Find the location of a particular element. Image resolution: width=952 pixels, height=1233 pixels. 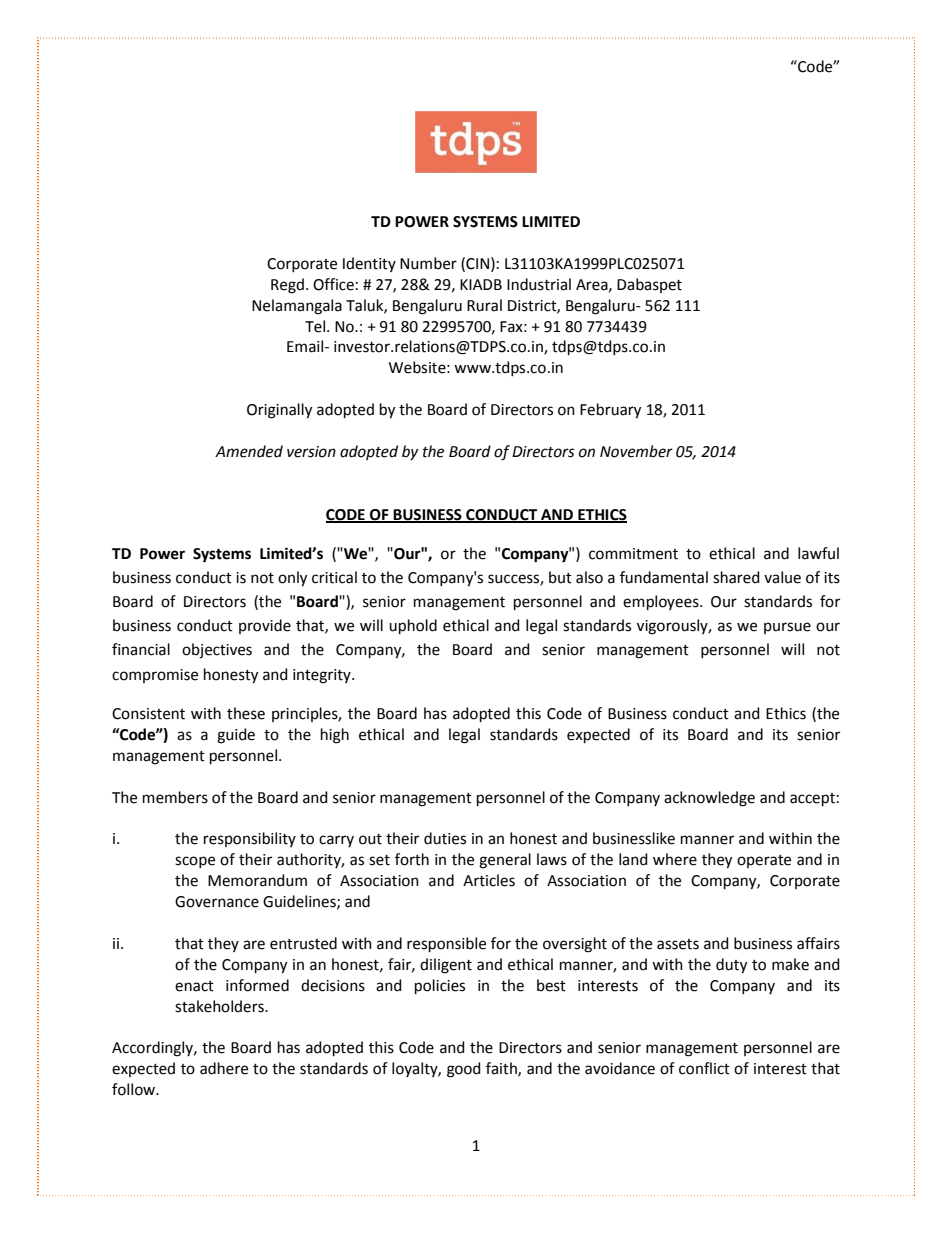

duties is located at coordinates (445, 838).
